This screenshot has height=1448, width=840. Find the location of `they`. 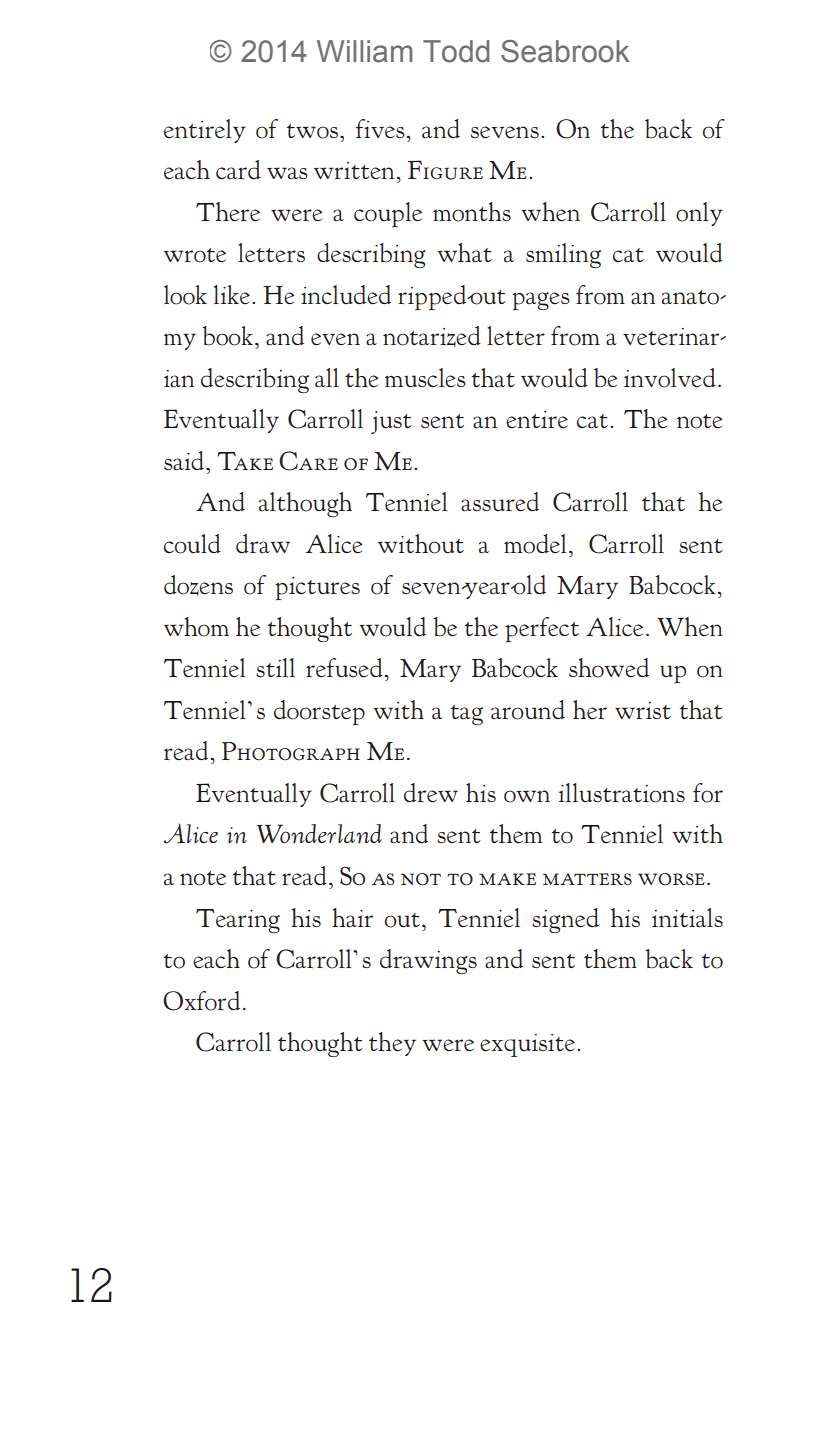

they is located at coordinates (392, 1044).
